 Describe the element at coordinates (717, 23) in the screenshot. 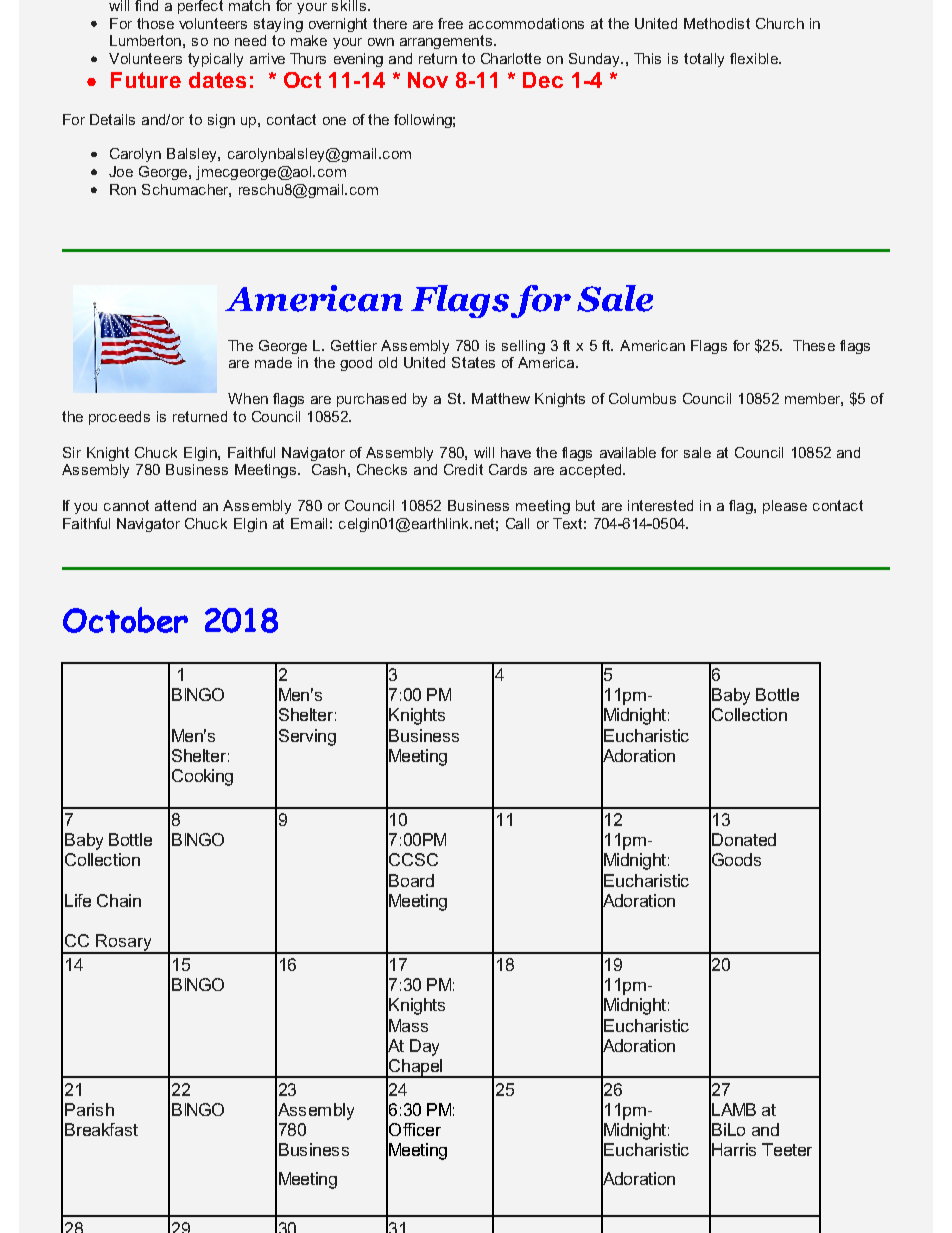

I see `Methodist` at that location.
